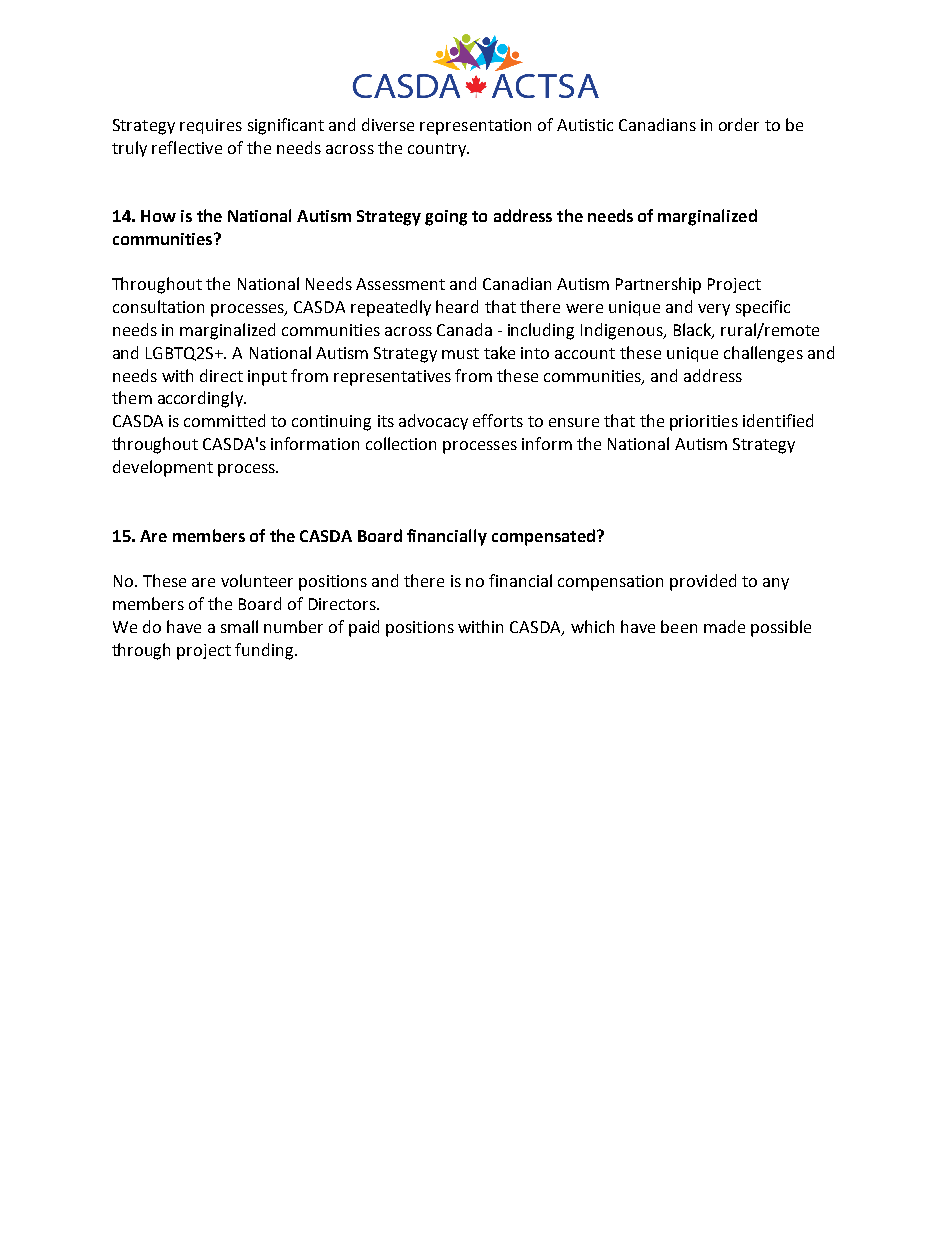 The height and width of the page is (1233, 952). Describe the element at coordinates (364, 628) in the page. I see `paid` at that location.
